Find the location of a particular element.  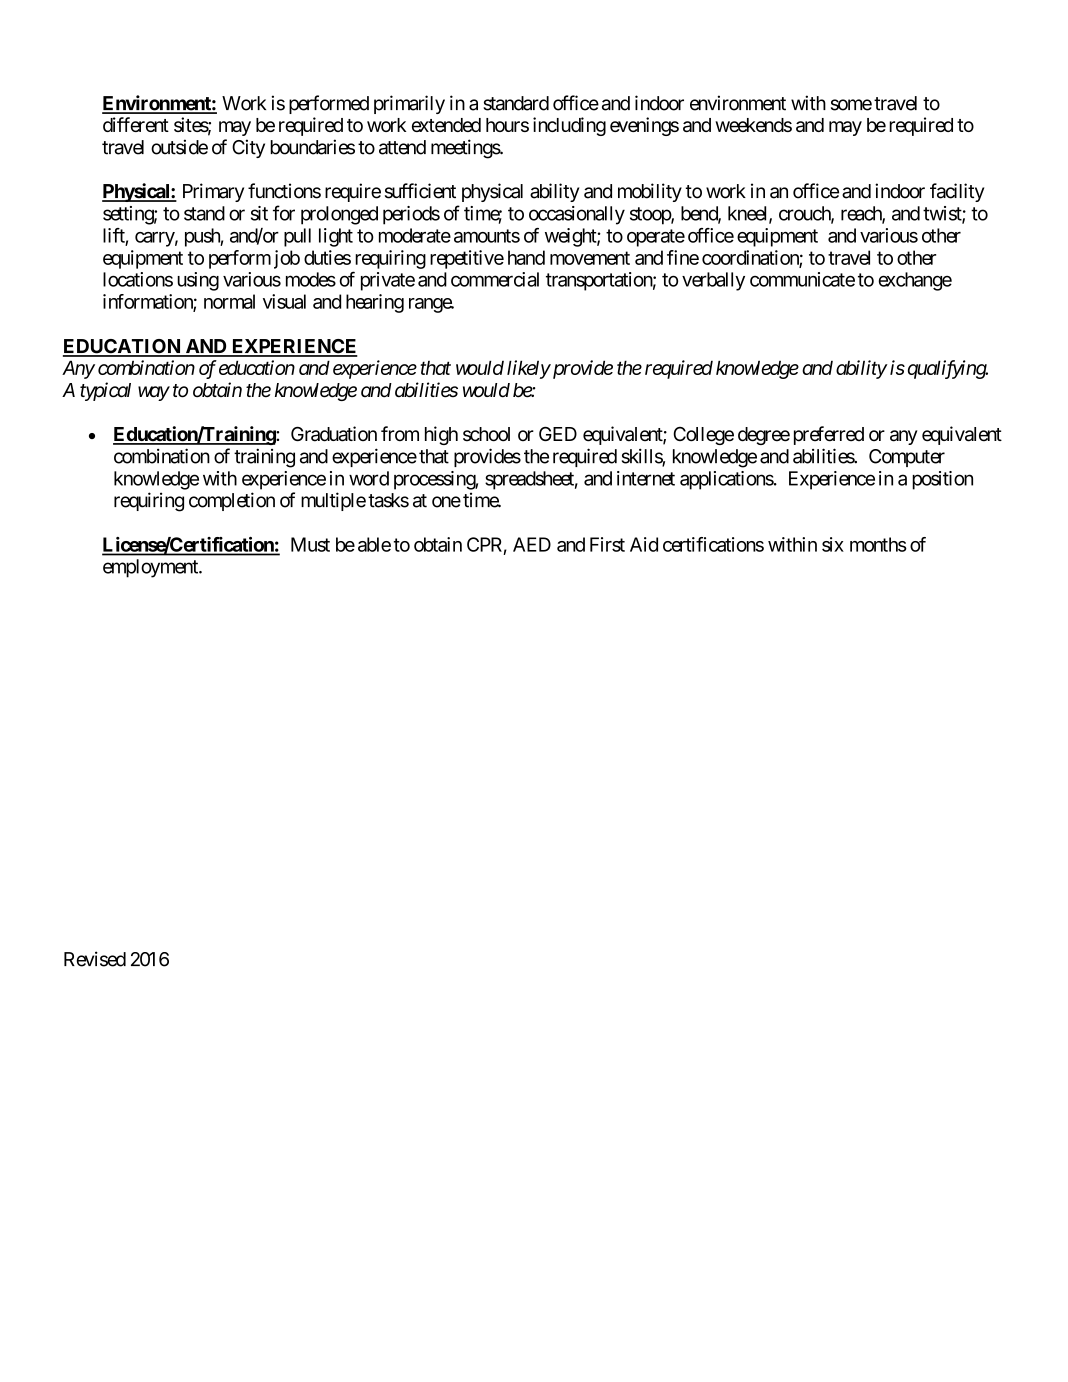

facility is located at coordinates (957, 192).
